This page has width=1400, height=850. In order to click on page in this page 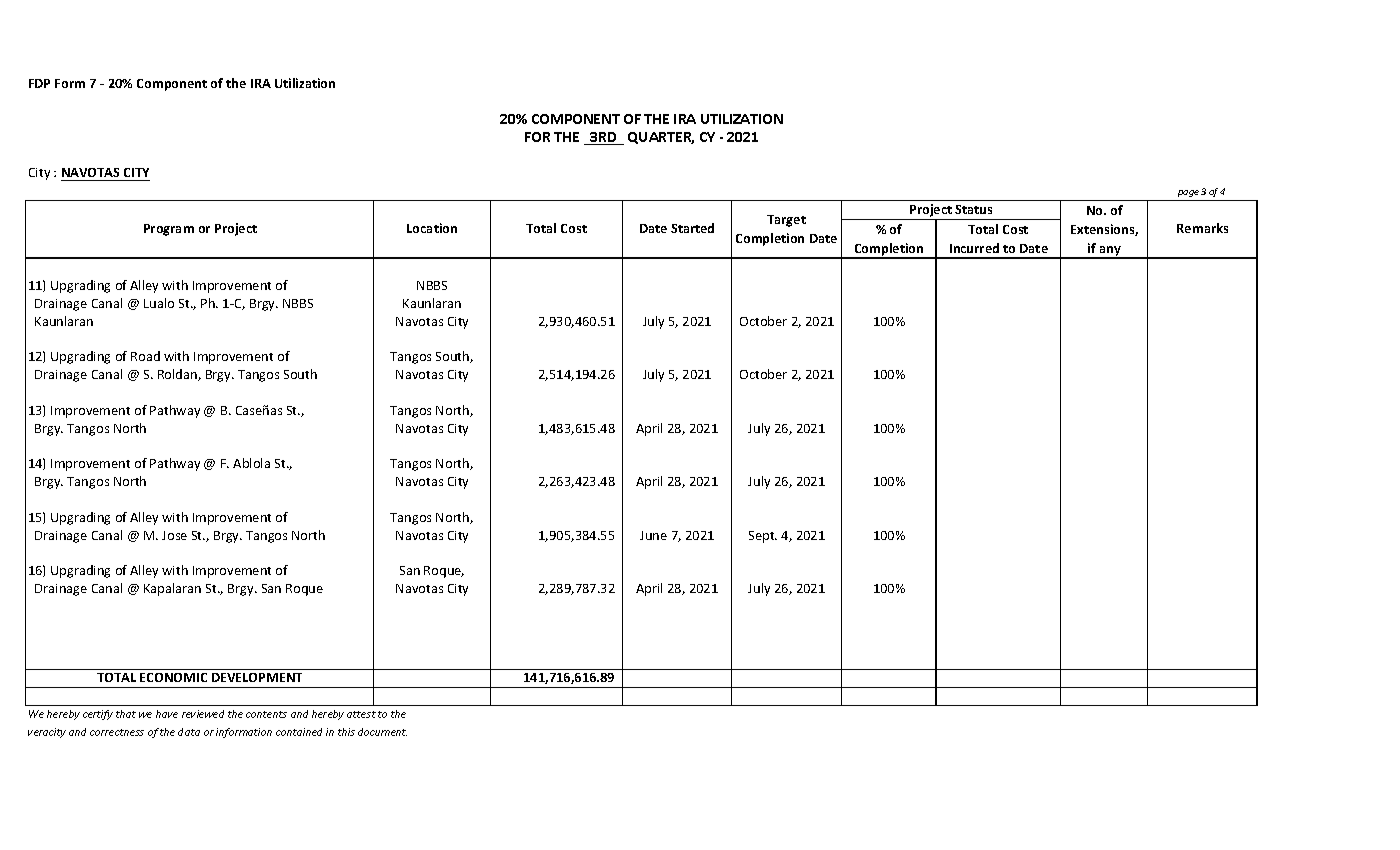, I will do `click(1188, 193)`.
